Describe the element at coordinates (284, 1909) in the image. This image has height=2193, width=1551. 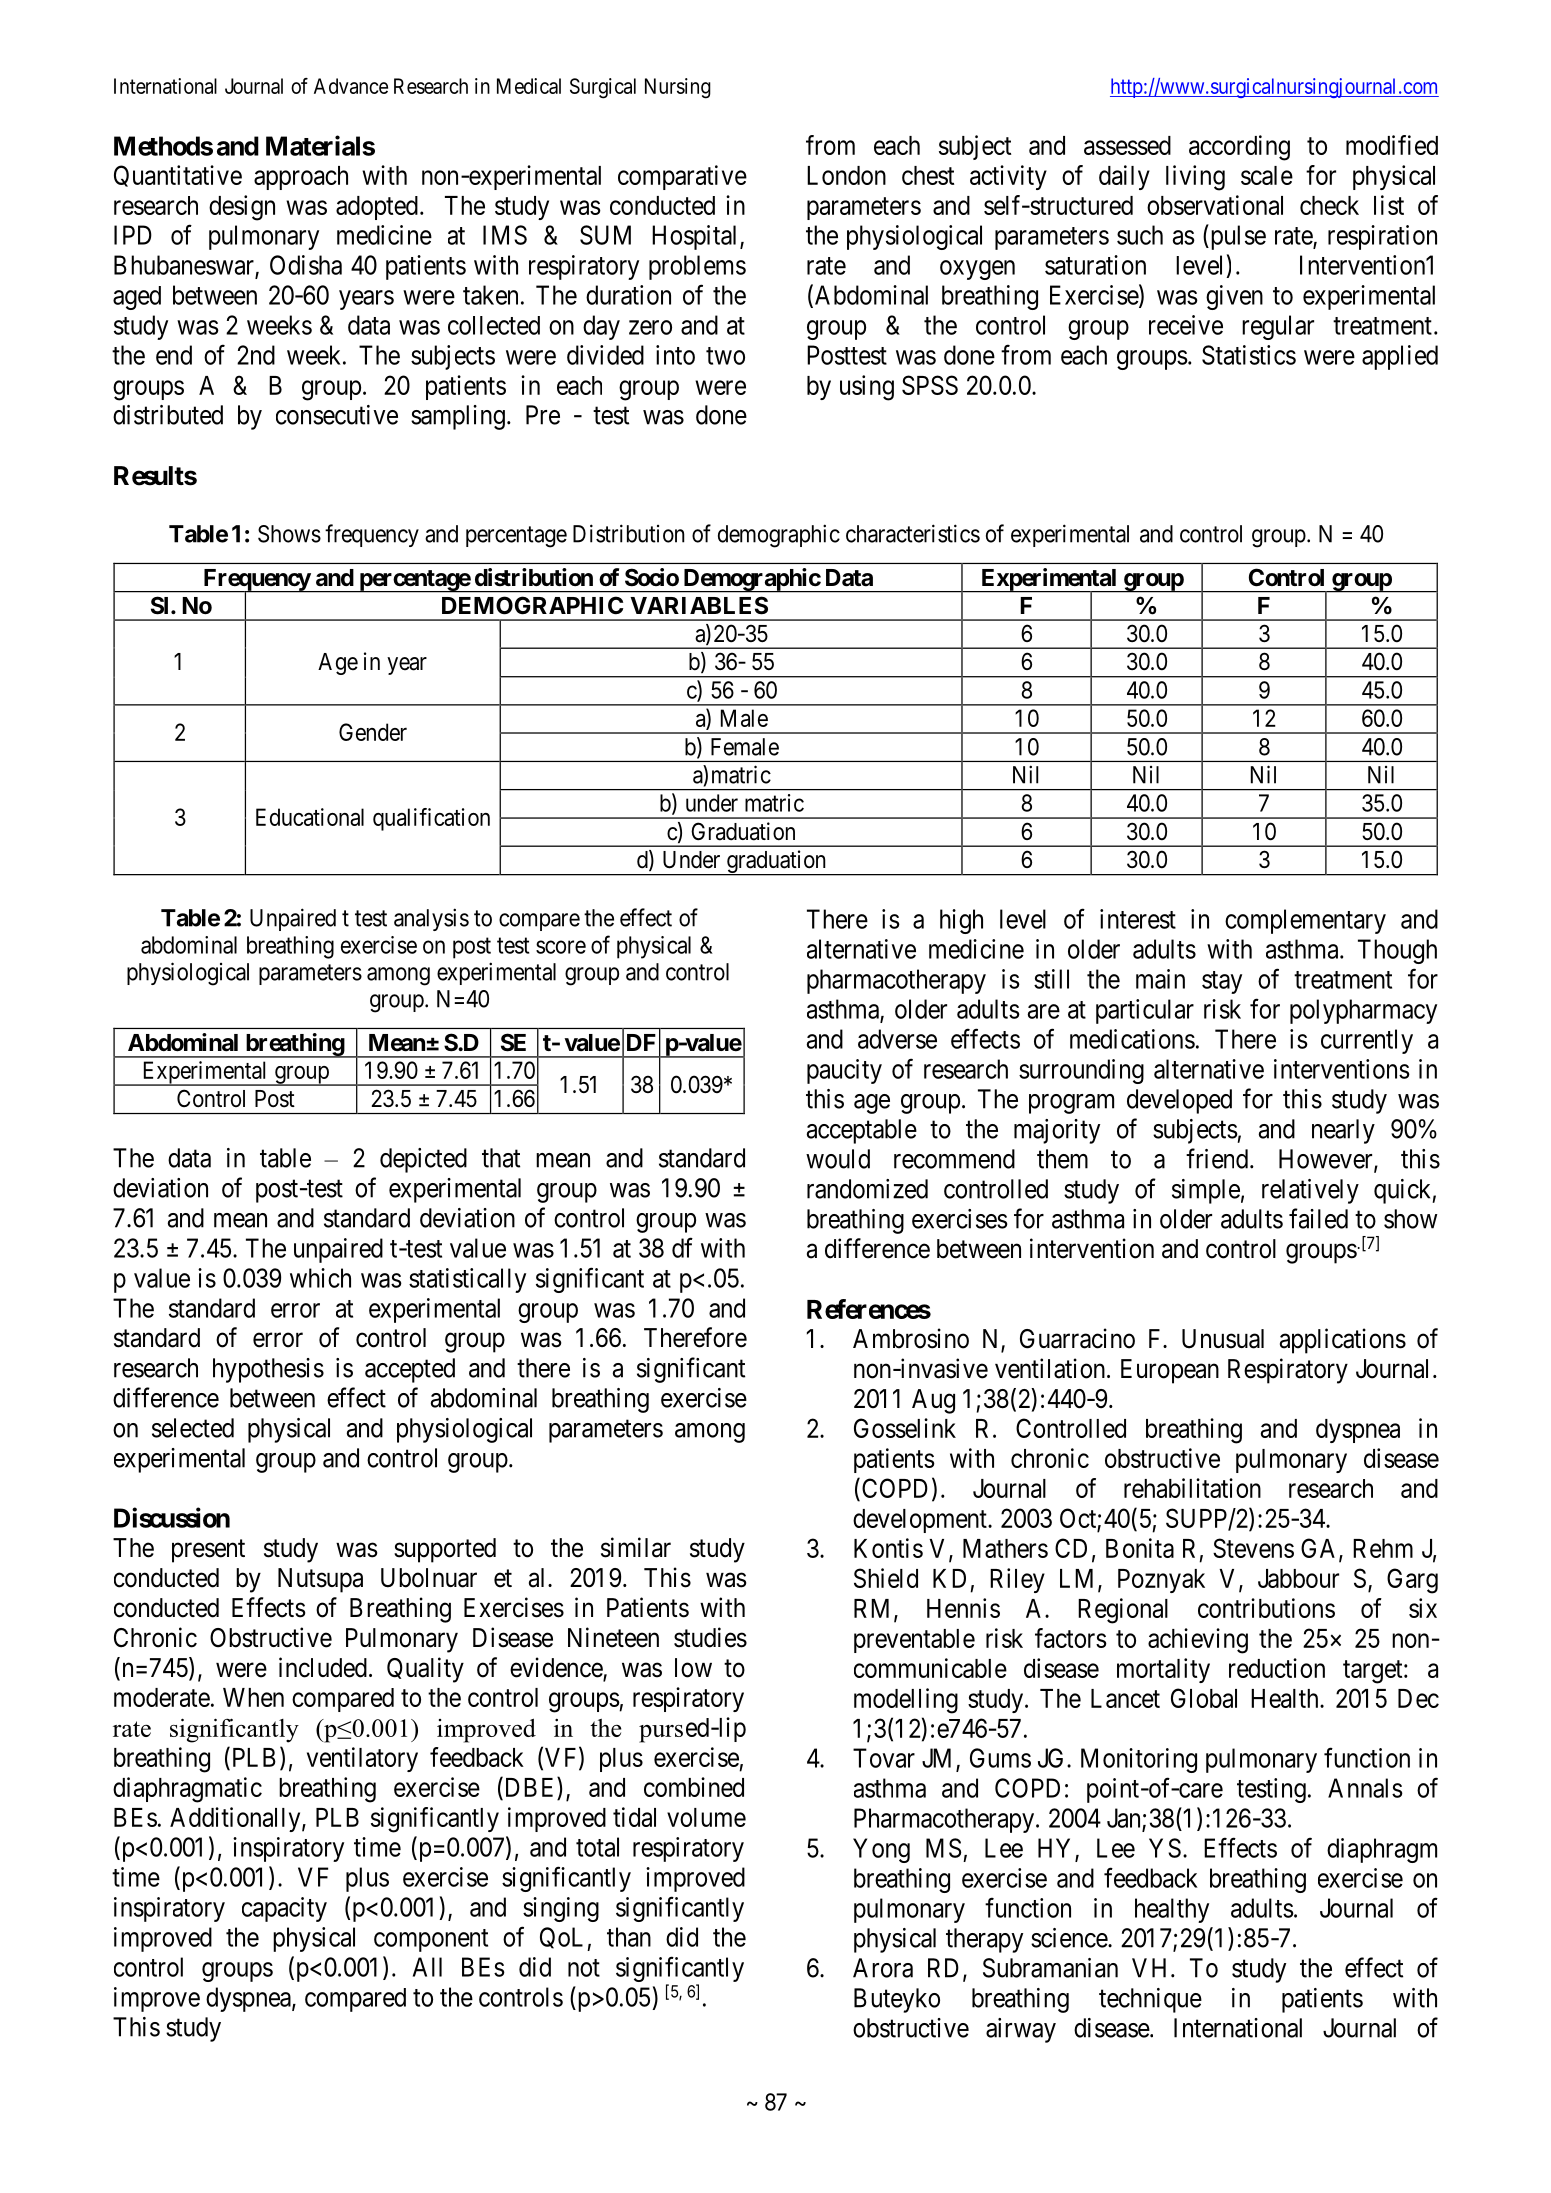
I see `capacity` at that location.
